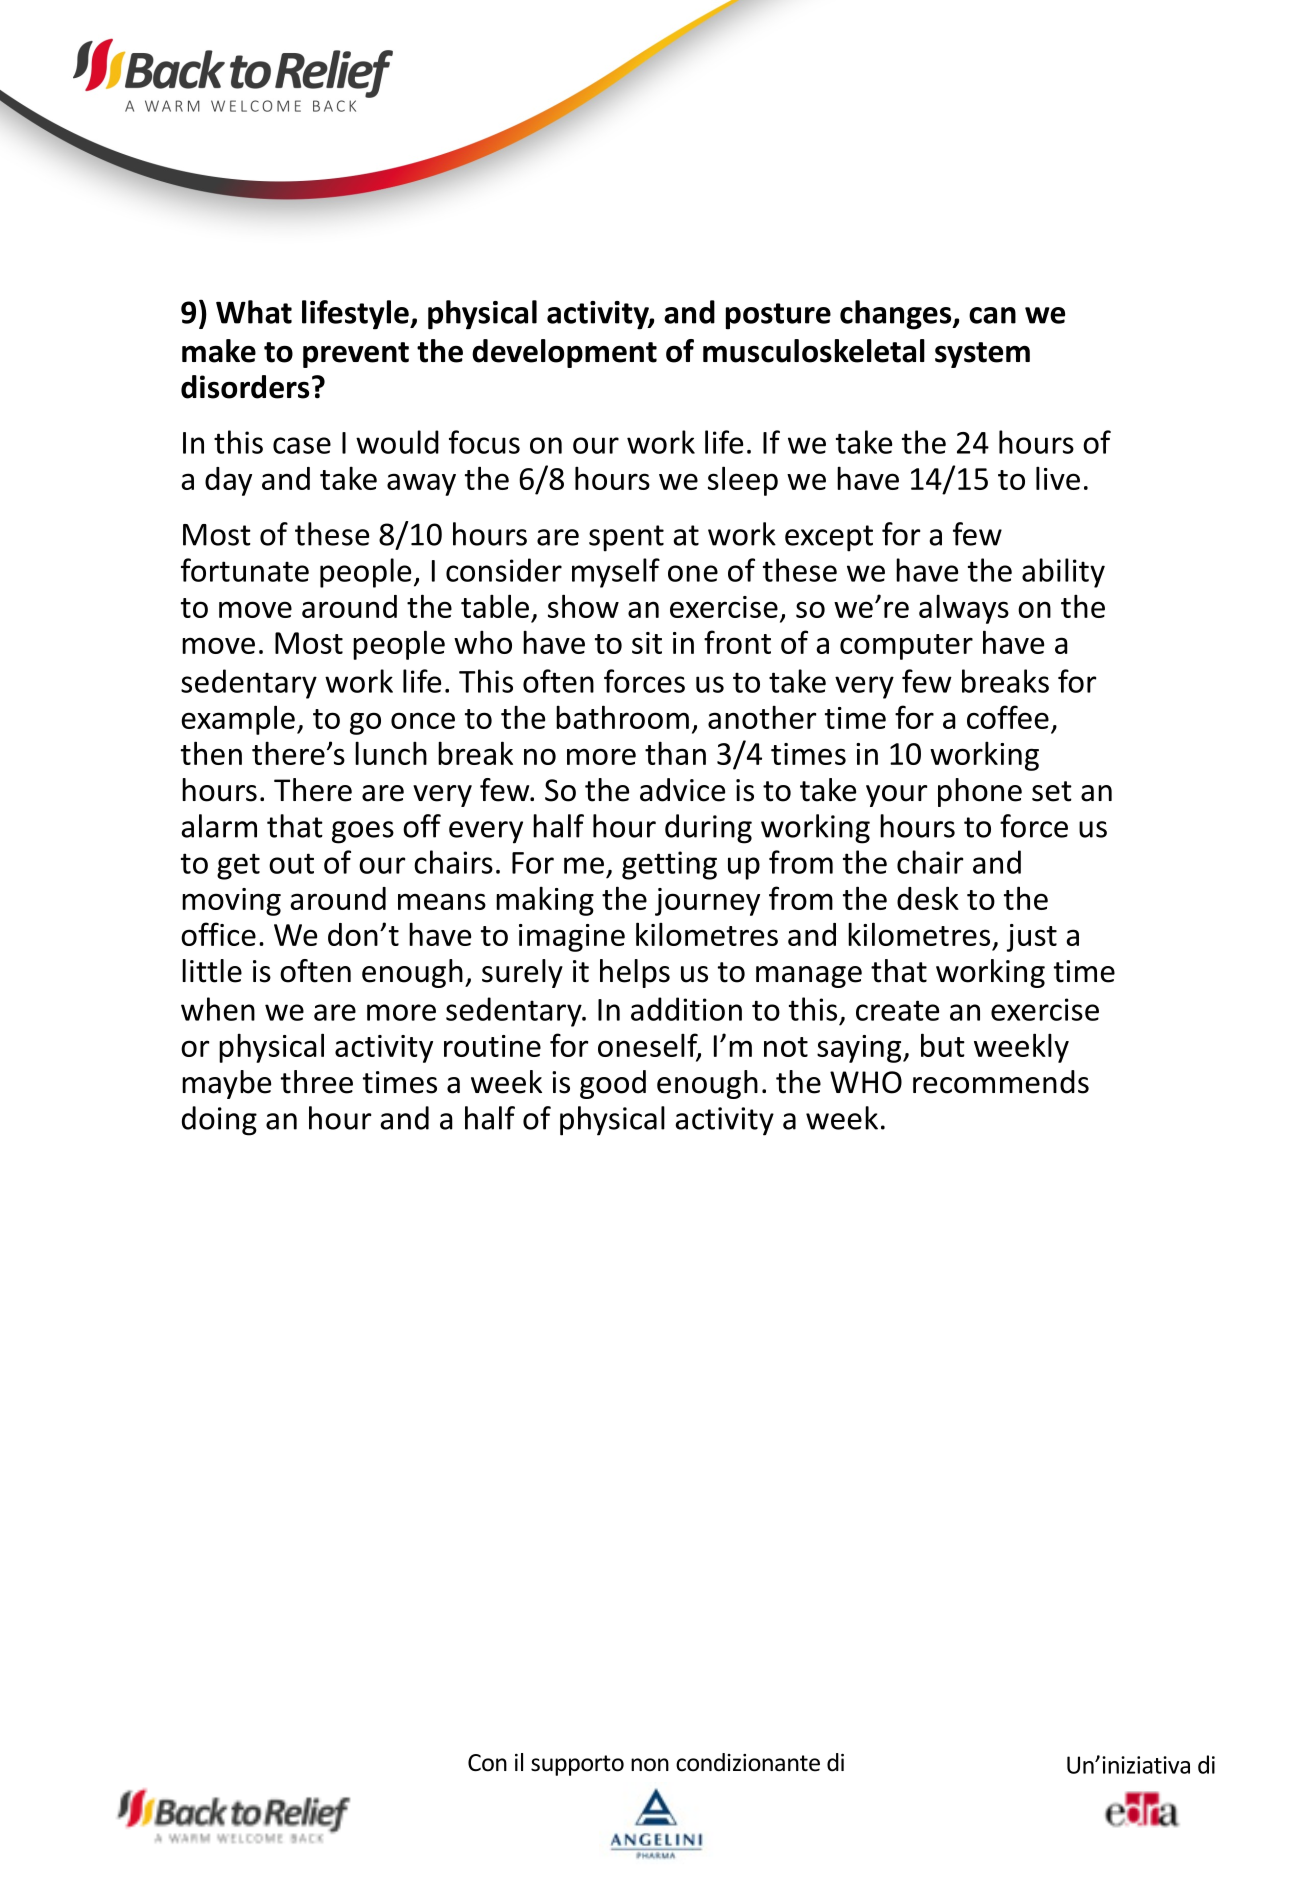 Image resolution: width=1303 pixels, height=1882 pixels. Describe the element at coordinates (980, 792) in the image. I see `phone` at that location.
